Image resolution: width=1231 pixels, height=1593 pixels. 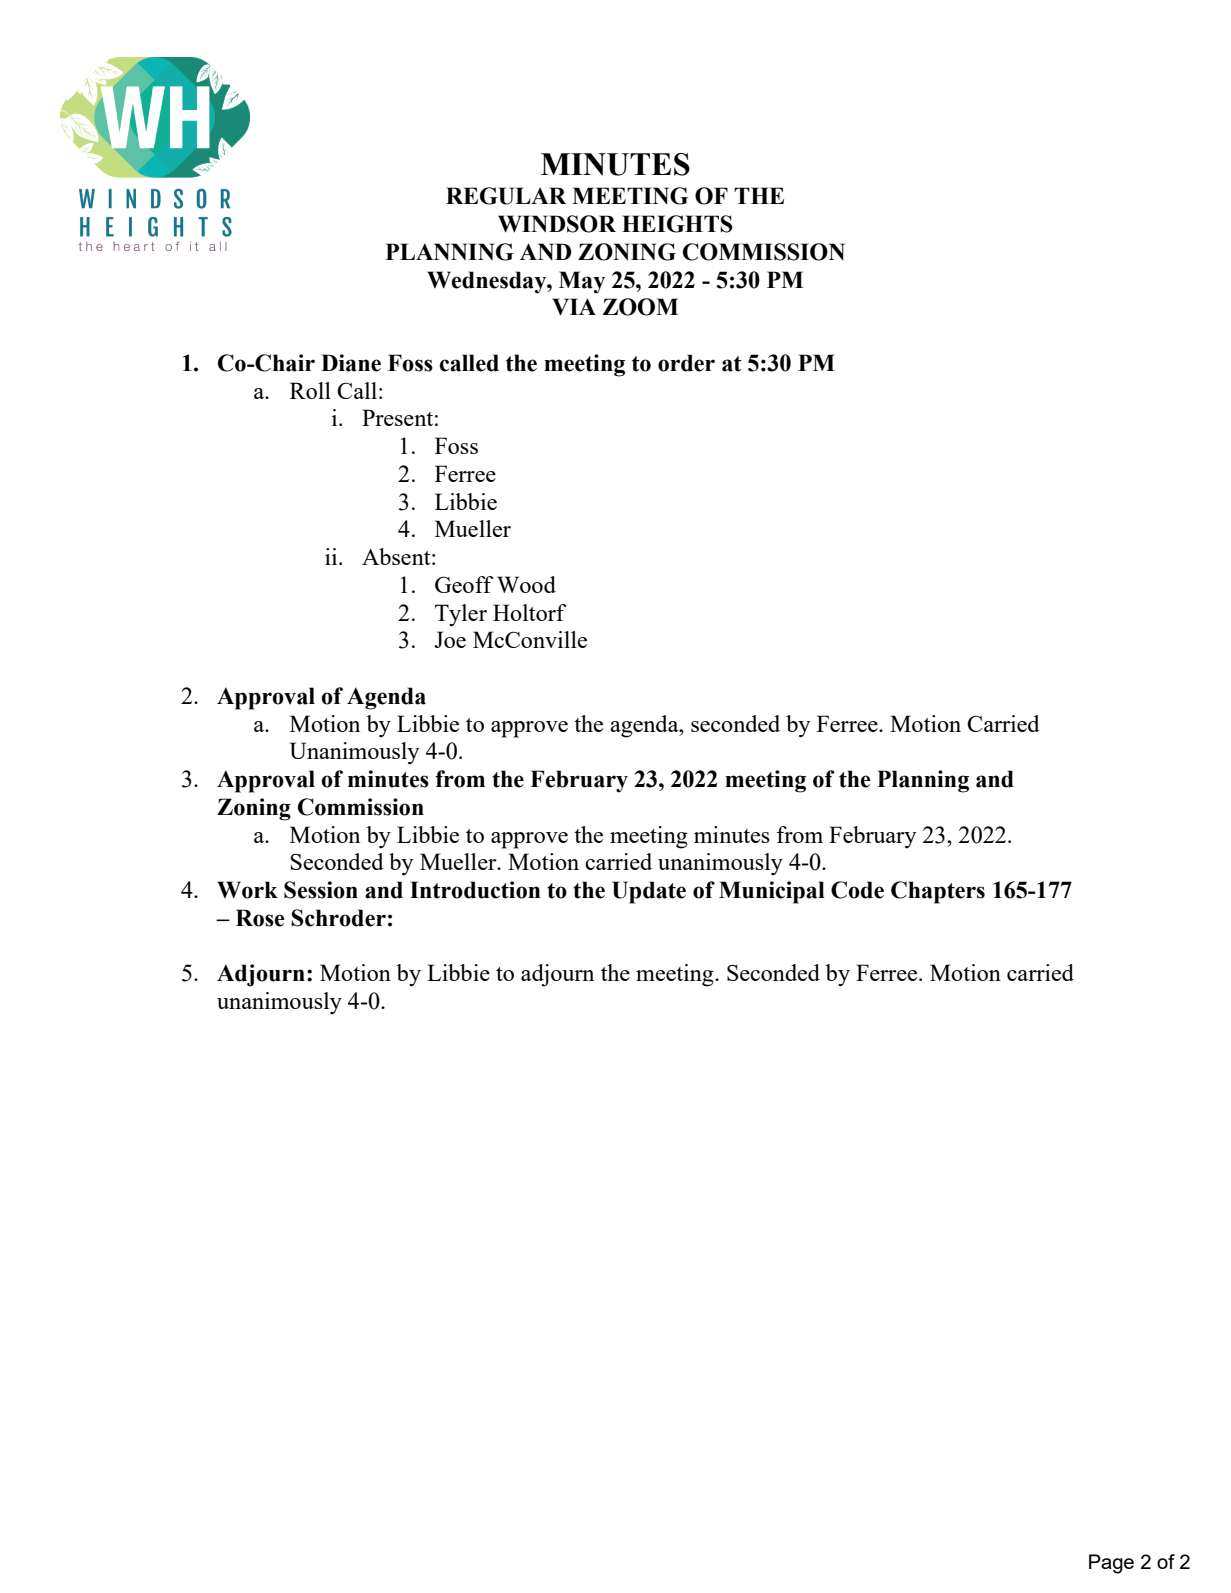 I want to click on Page, so click(x=1111, y=1564).
